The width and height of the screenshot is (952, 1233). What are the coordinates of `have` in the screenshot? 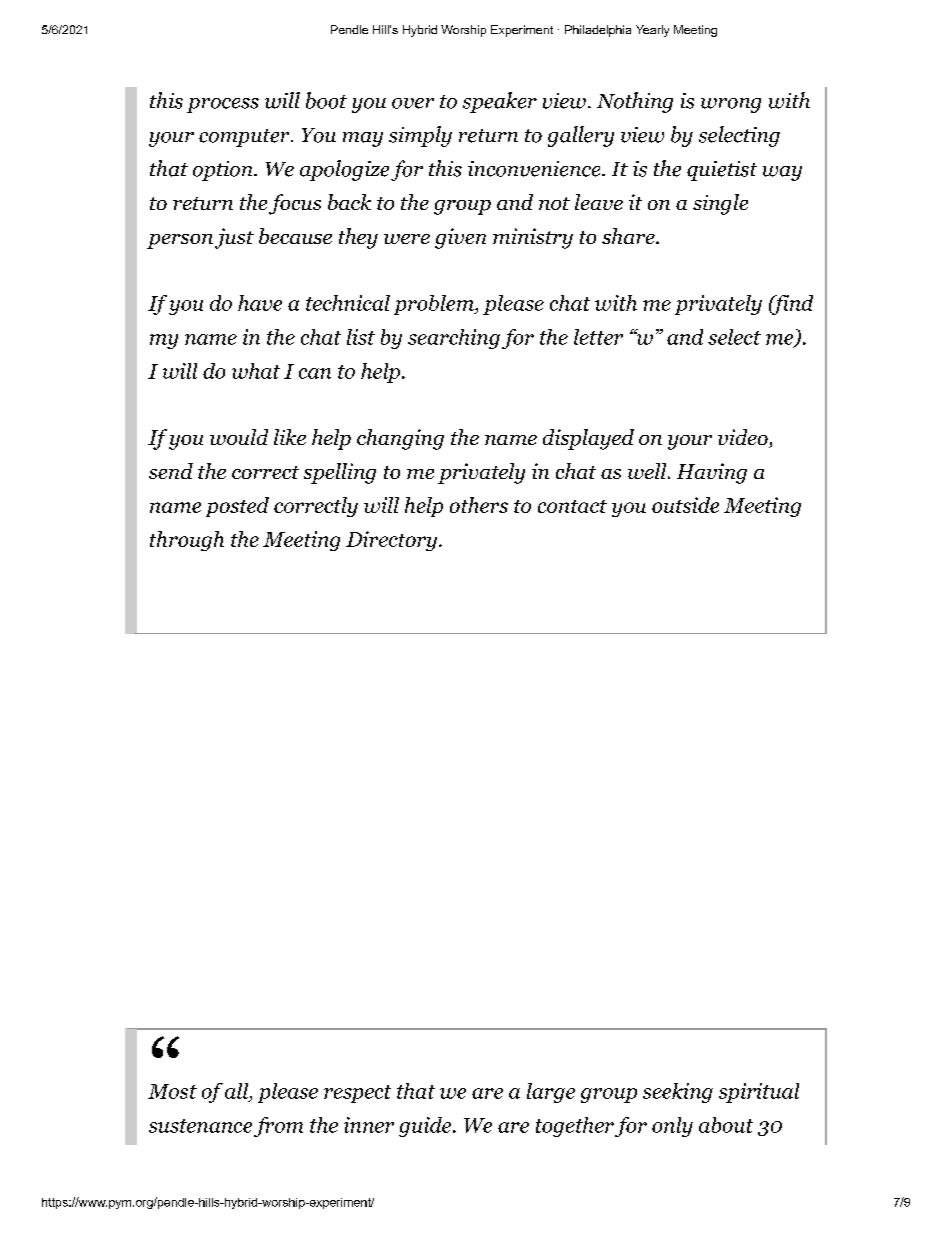 It's located at (260, 303).
